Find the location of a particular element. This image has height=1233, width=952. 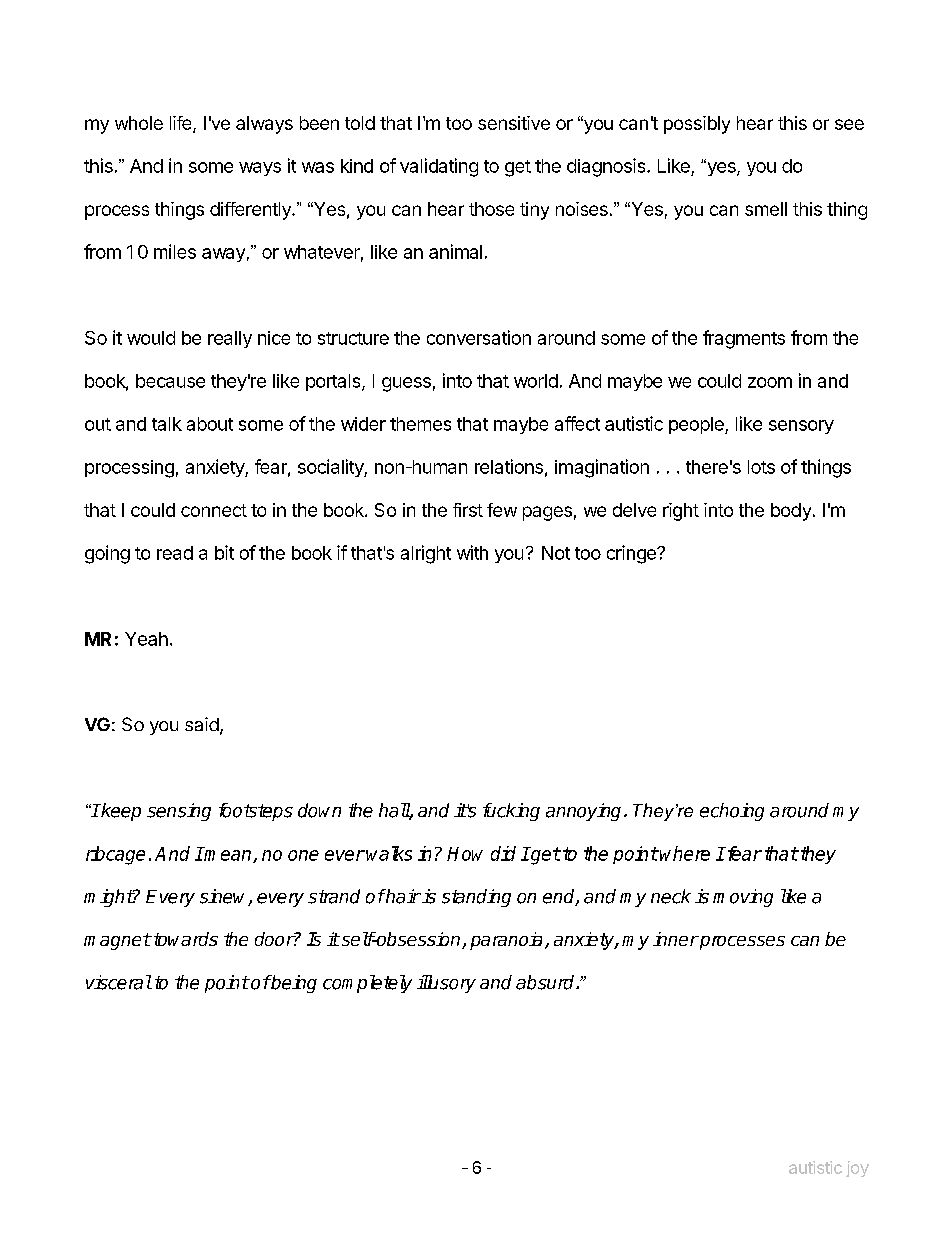

illusory is located at coordinates (446, 984).
